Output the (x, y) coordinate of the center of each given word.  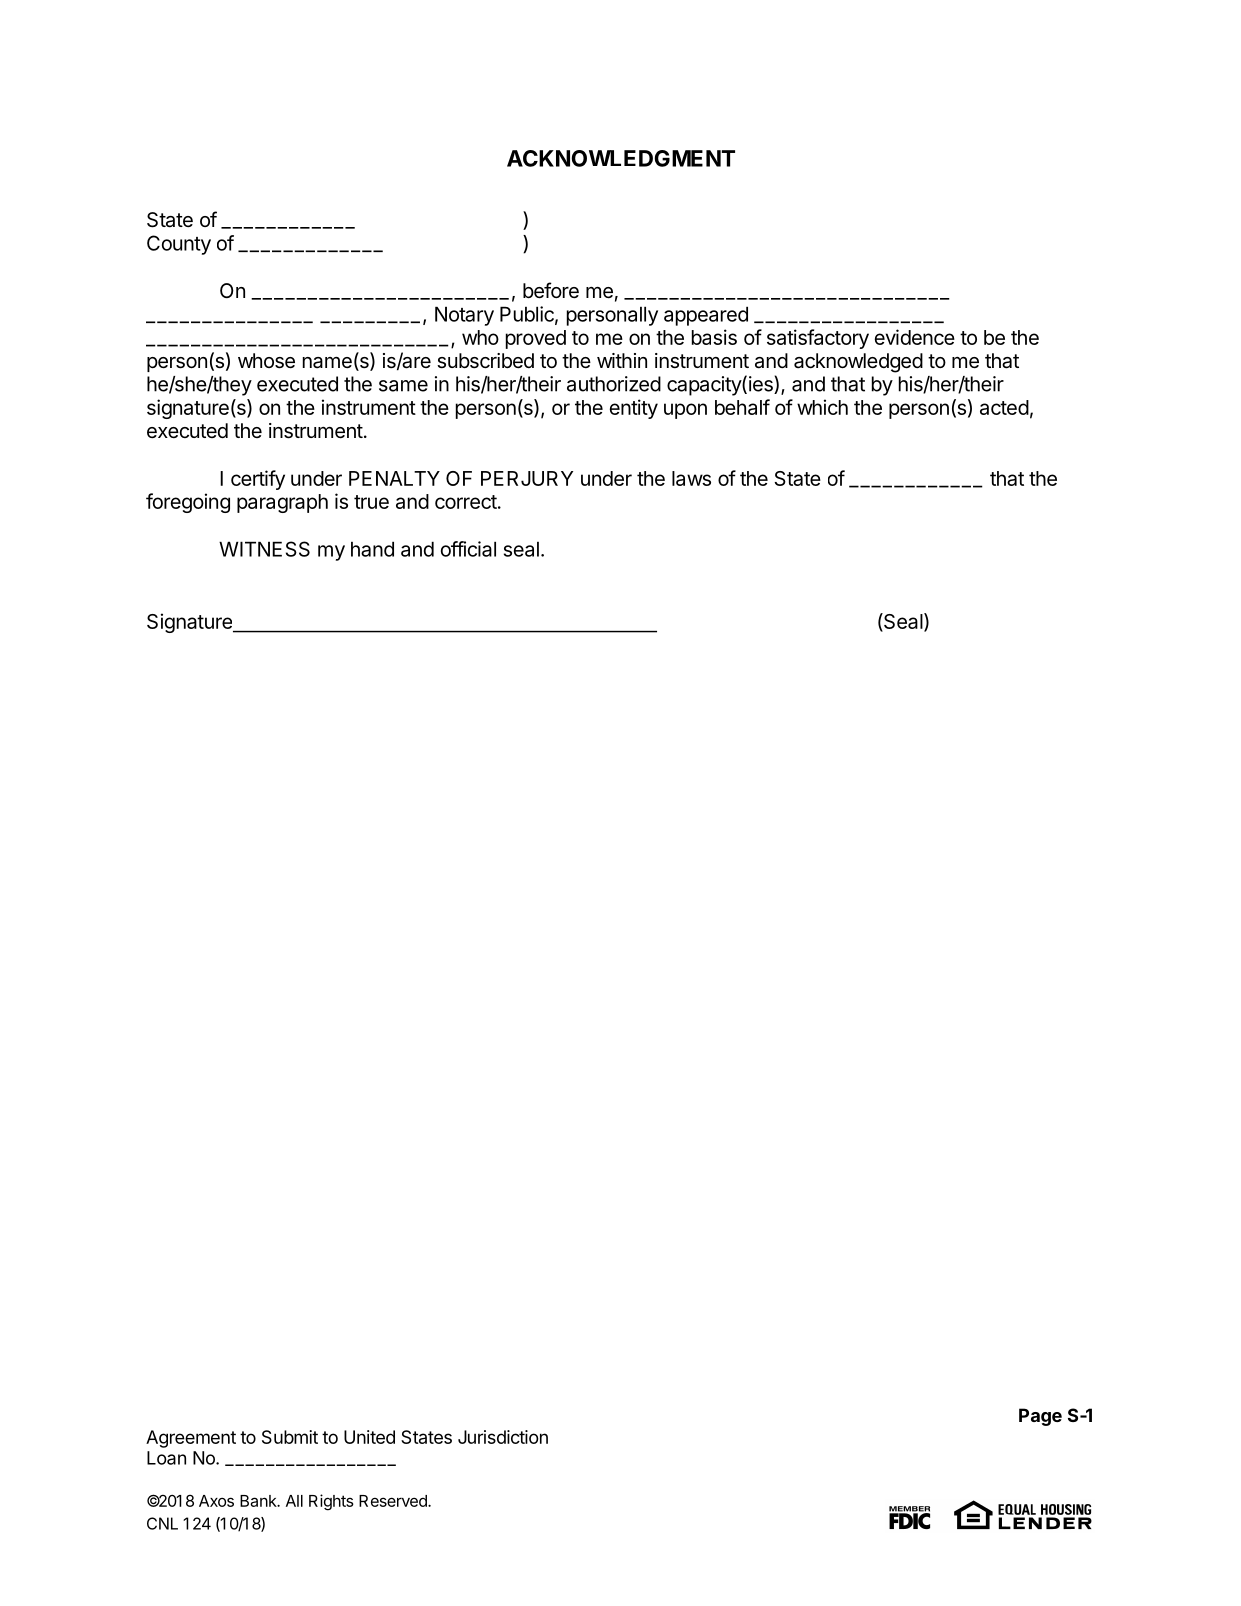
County (179, 245)
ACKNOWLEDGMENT (621, 158)
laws (691, 478)
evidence (915, 337)
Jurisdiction (503, 1437)
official (468, 549)
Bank (259, 1501)
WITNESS (264, 549)
